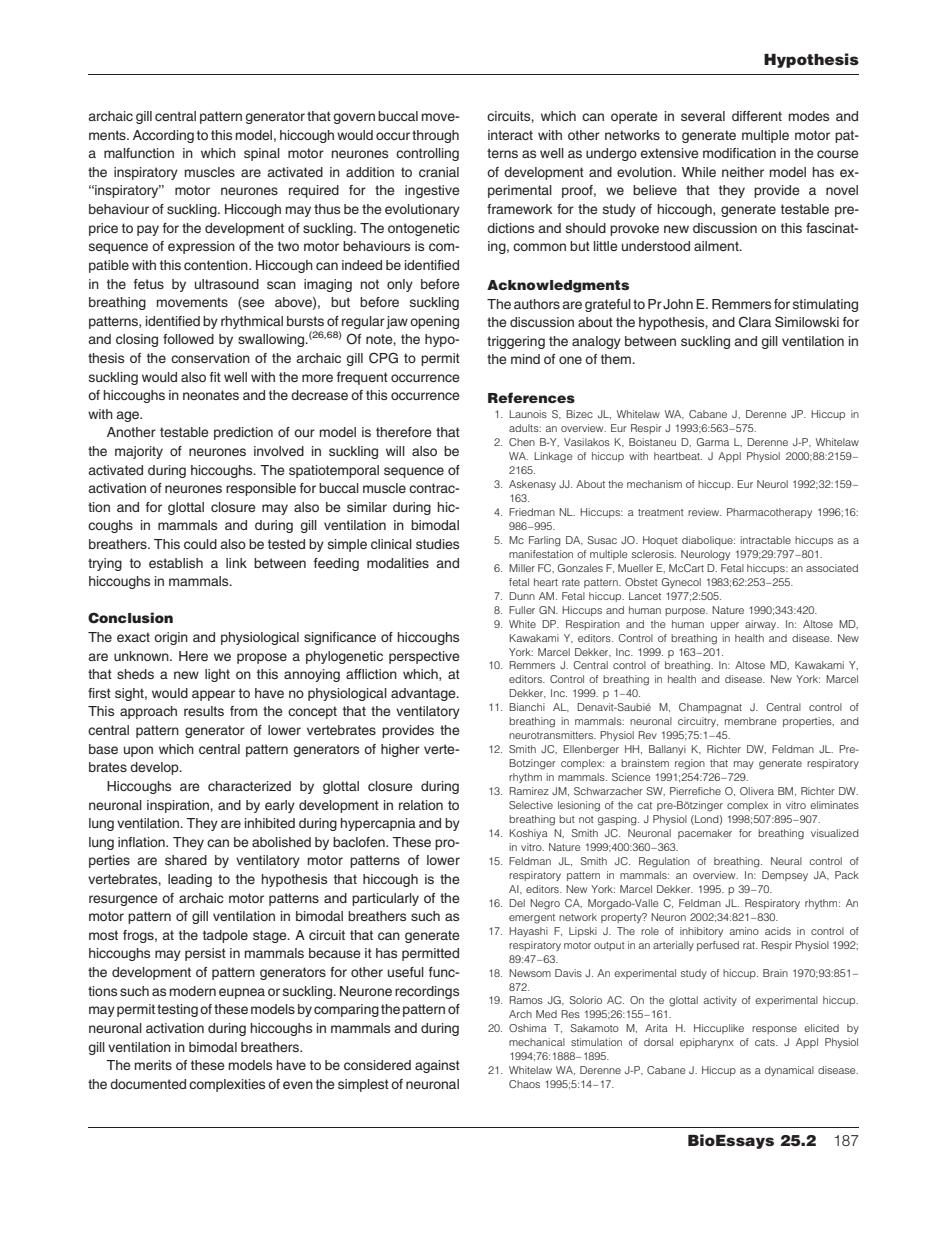 Image resolution: width=952 pixels, height=1233 pixels. I want to click on Selective, so click(531, 805).
